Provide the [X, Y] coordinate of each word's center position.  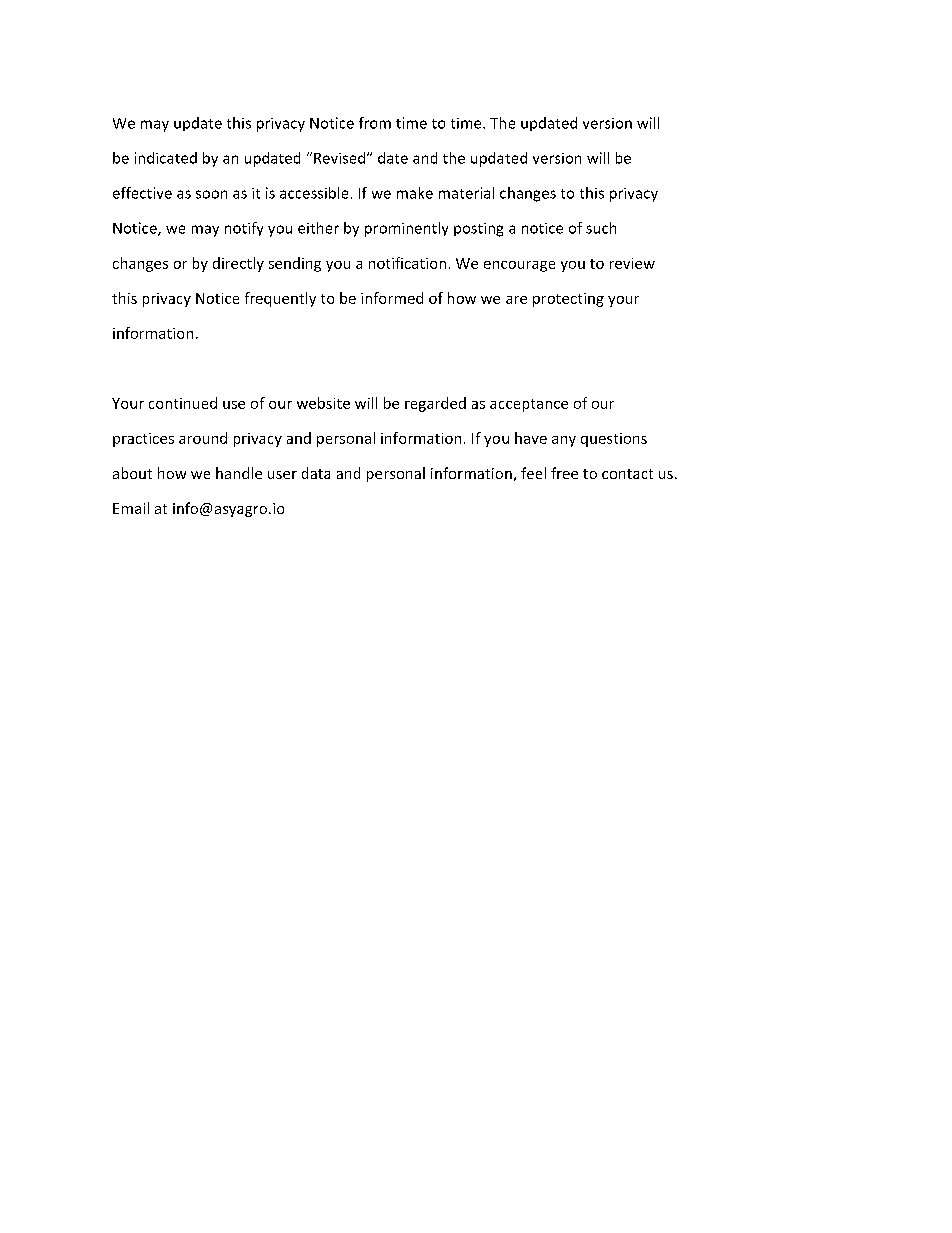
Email [131, 508]
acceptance [529, 405]
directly [238, 264]
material [466, 193]
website [323, 403]
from [375, 123]
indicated [166, 158]
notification [407, 263]
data [316, 473]
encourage [519, 266]
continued [183, 403]
